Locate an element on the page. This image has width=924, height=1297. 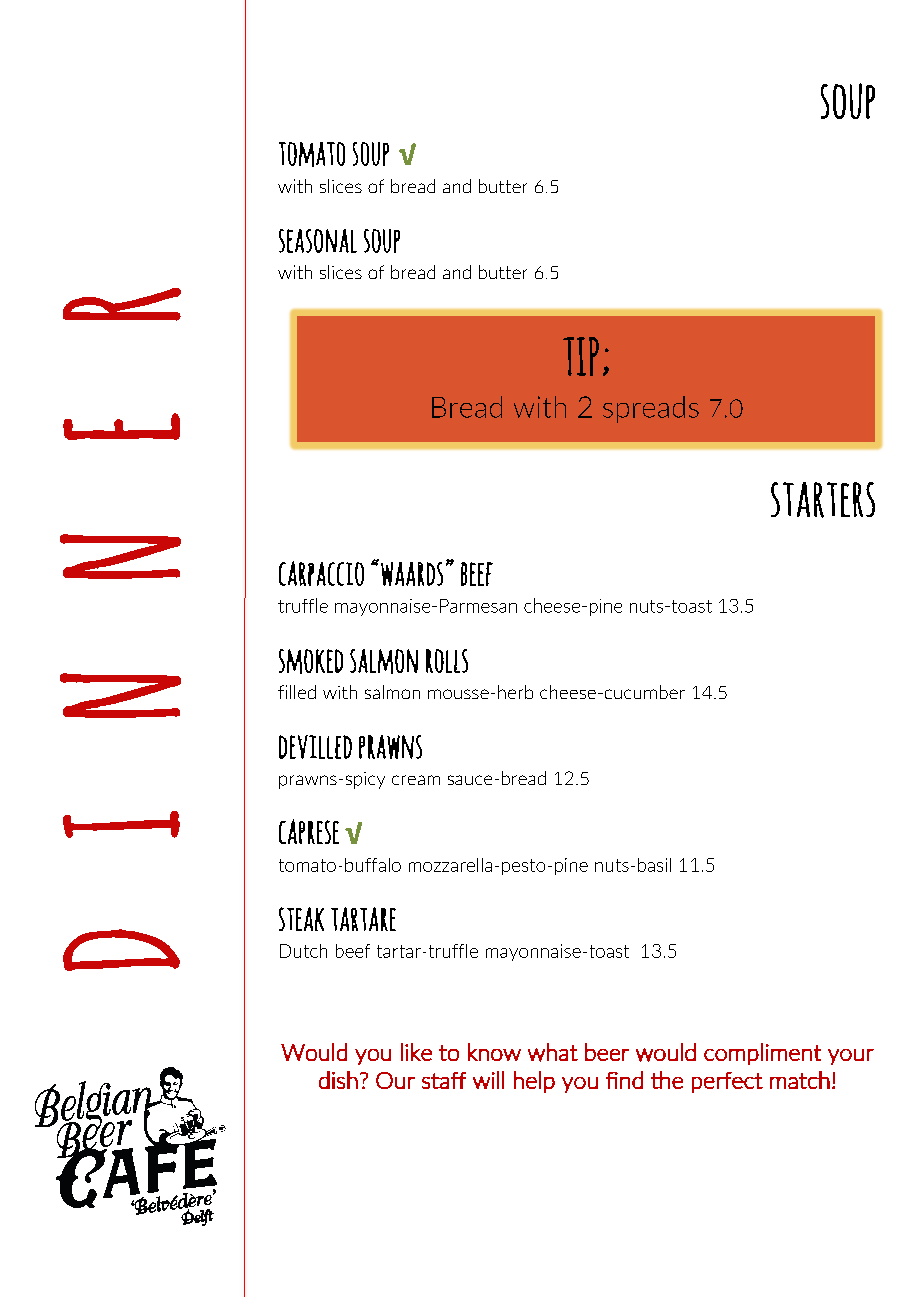
seasonal is located at coordinates (318, 241).
